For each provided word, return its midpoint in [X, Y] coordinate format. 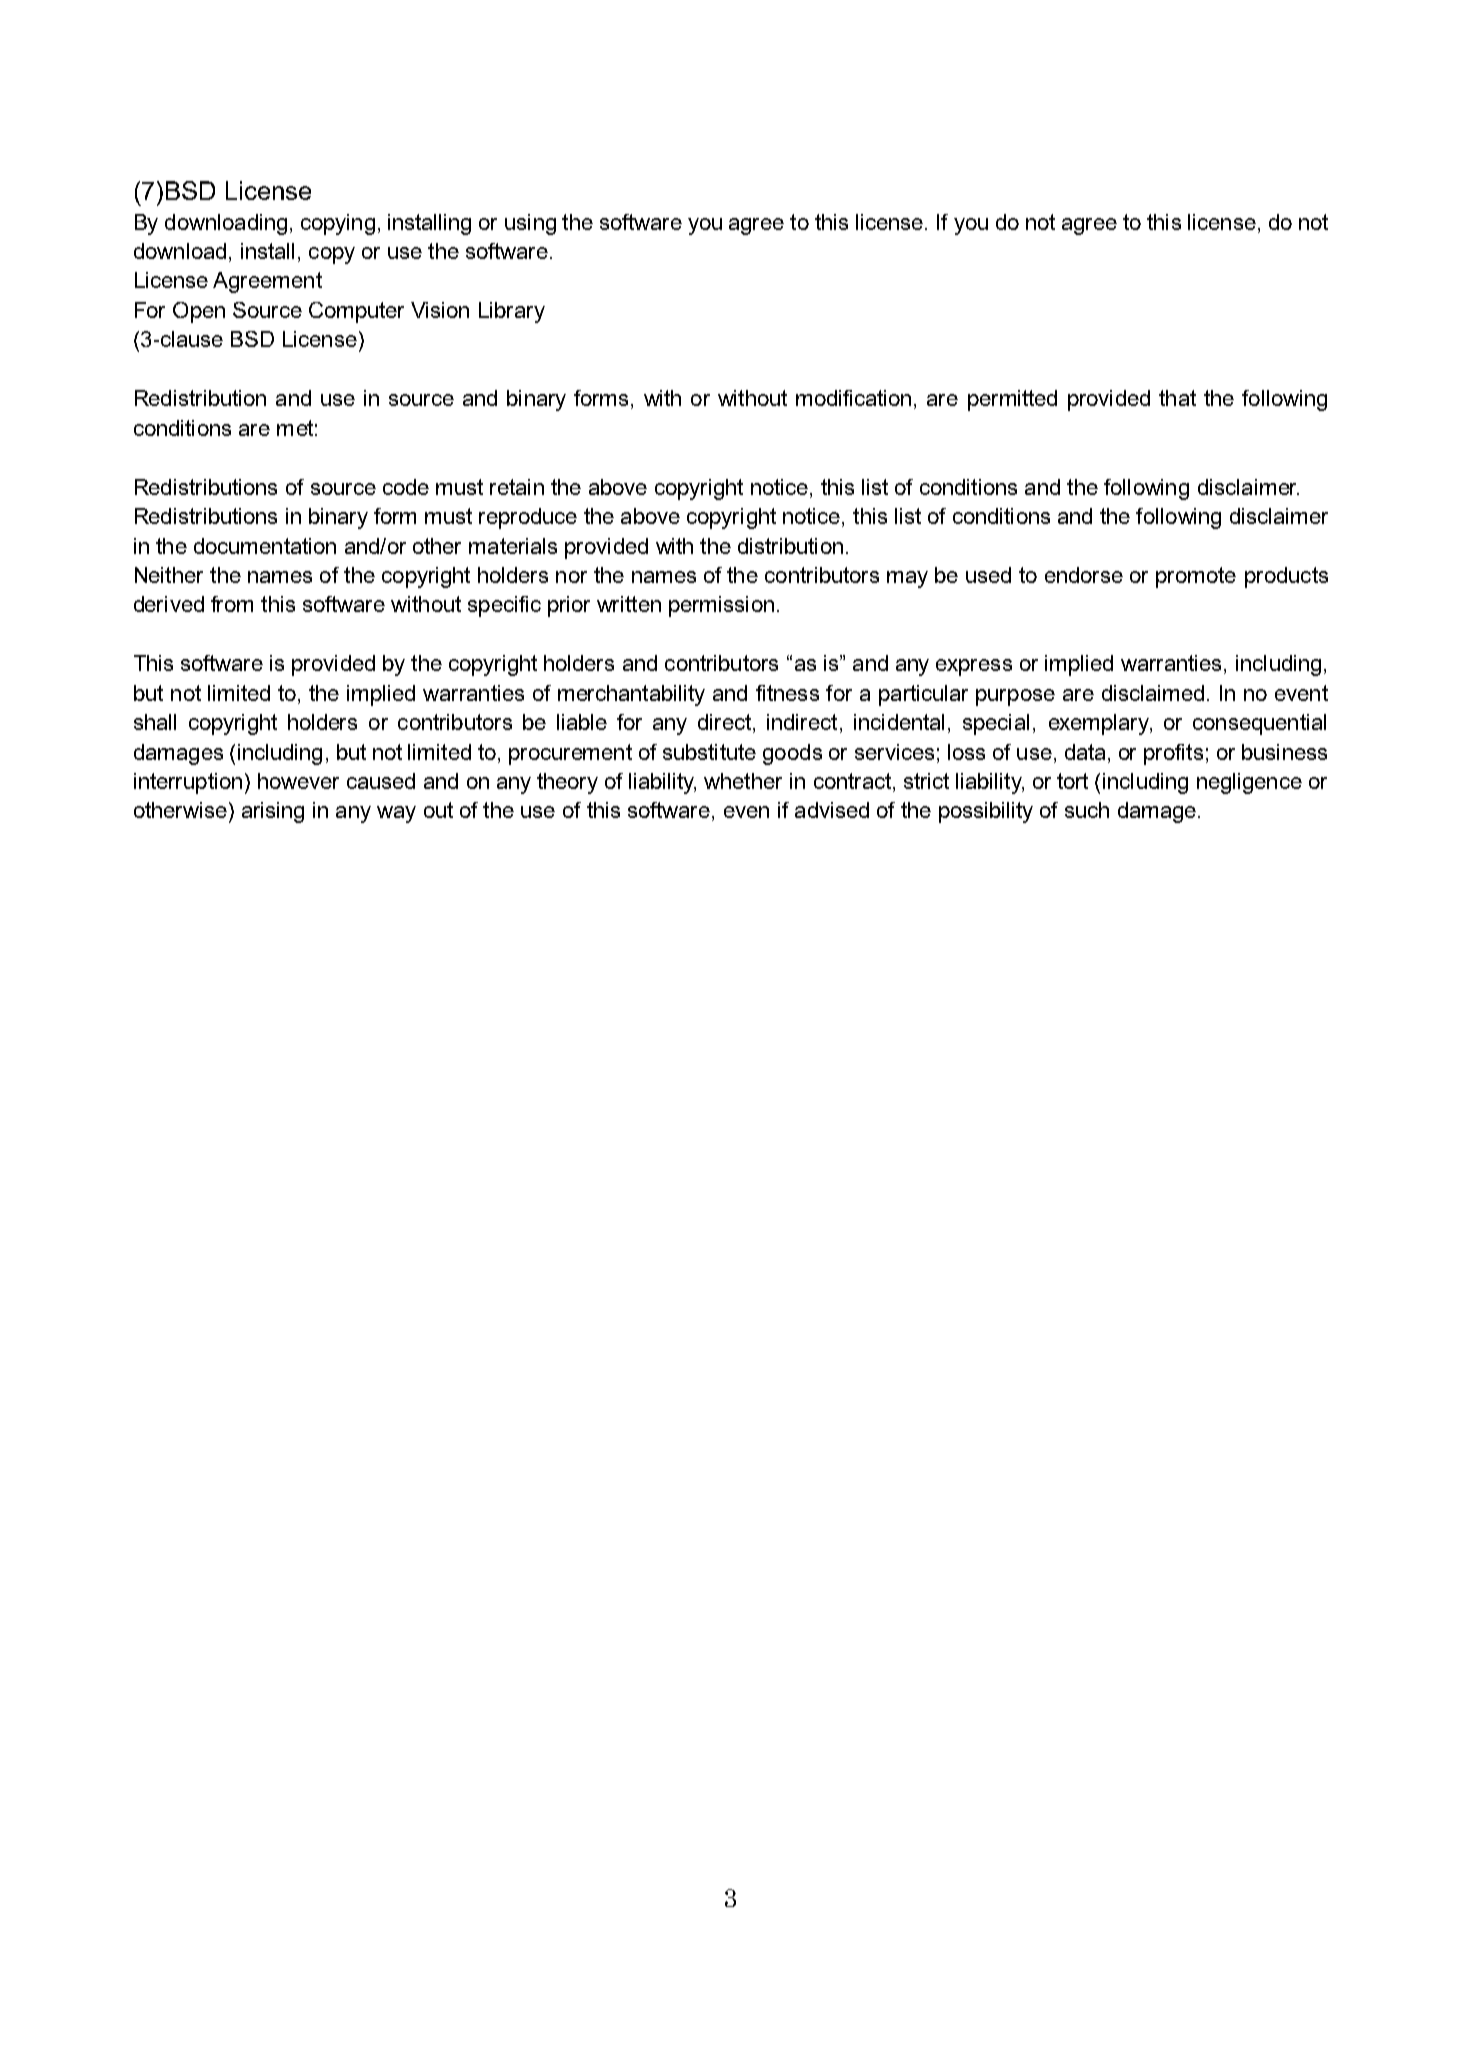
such [1087, 810]
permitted [1012, 400]
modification [853, 398]
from [232, 604]
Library [512, 312]
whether [743, 781]
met [295, 428]
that [1177, 398]
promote [1196, 577]
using [530, 224]
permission [721, 606]
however [298, 781]
